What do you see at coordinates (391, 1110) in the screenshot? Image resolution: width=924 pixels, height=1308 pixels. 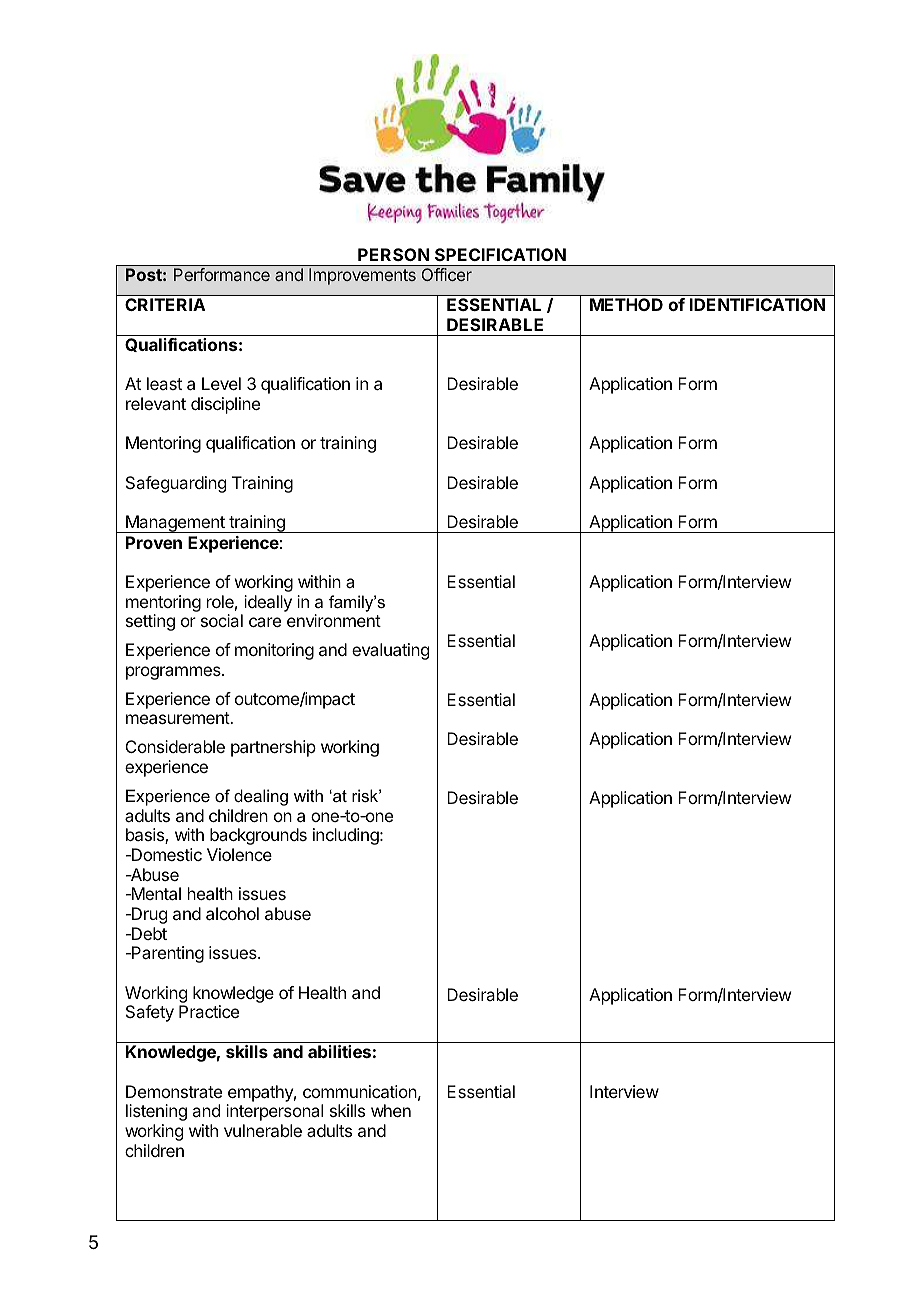 I see `when` at bounding box center [391, 1110].
